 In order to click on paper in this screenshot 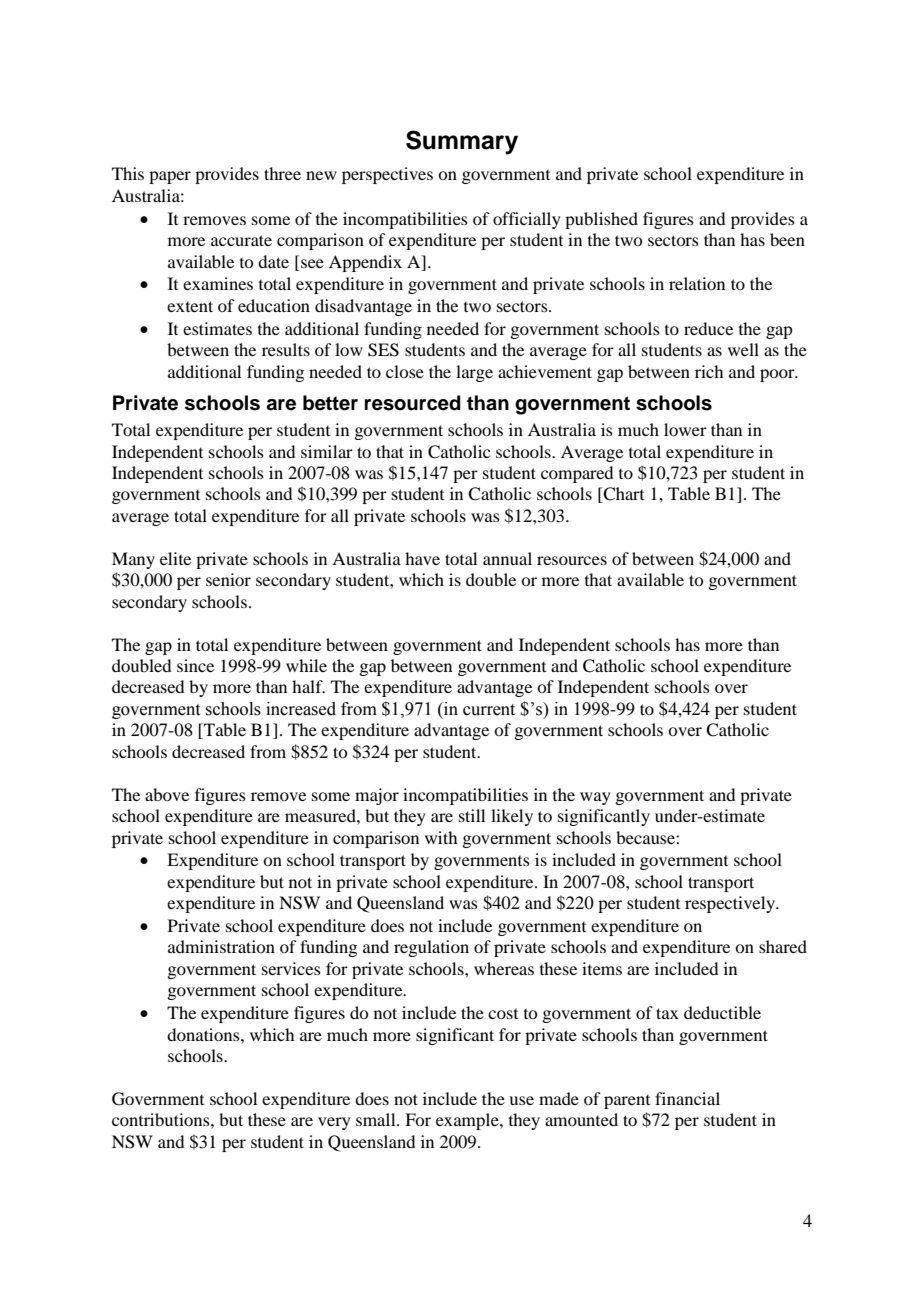, I will do `click(170, 177)`.
